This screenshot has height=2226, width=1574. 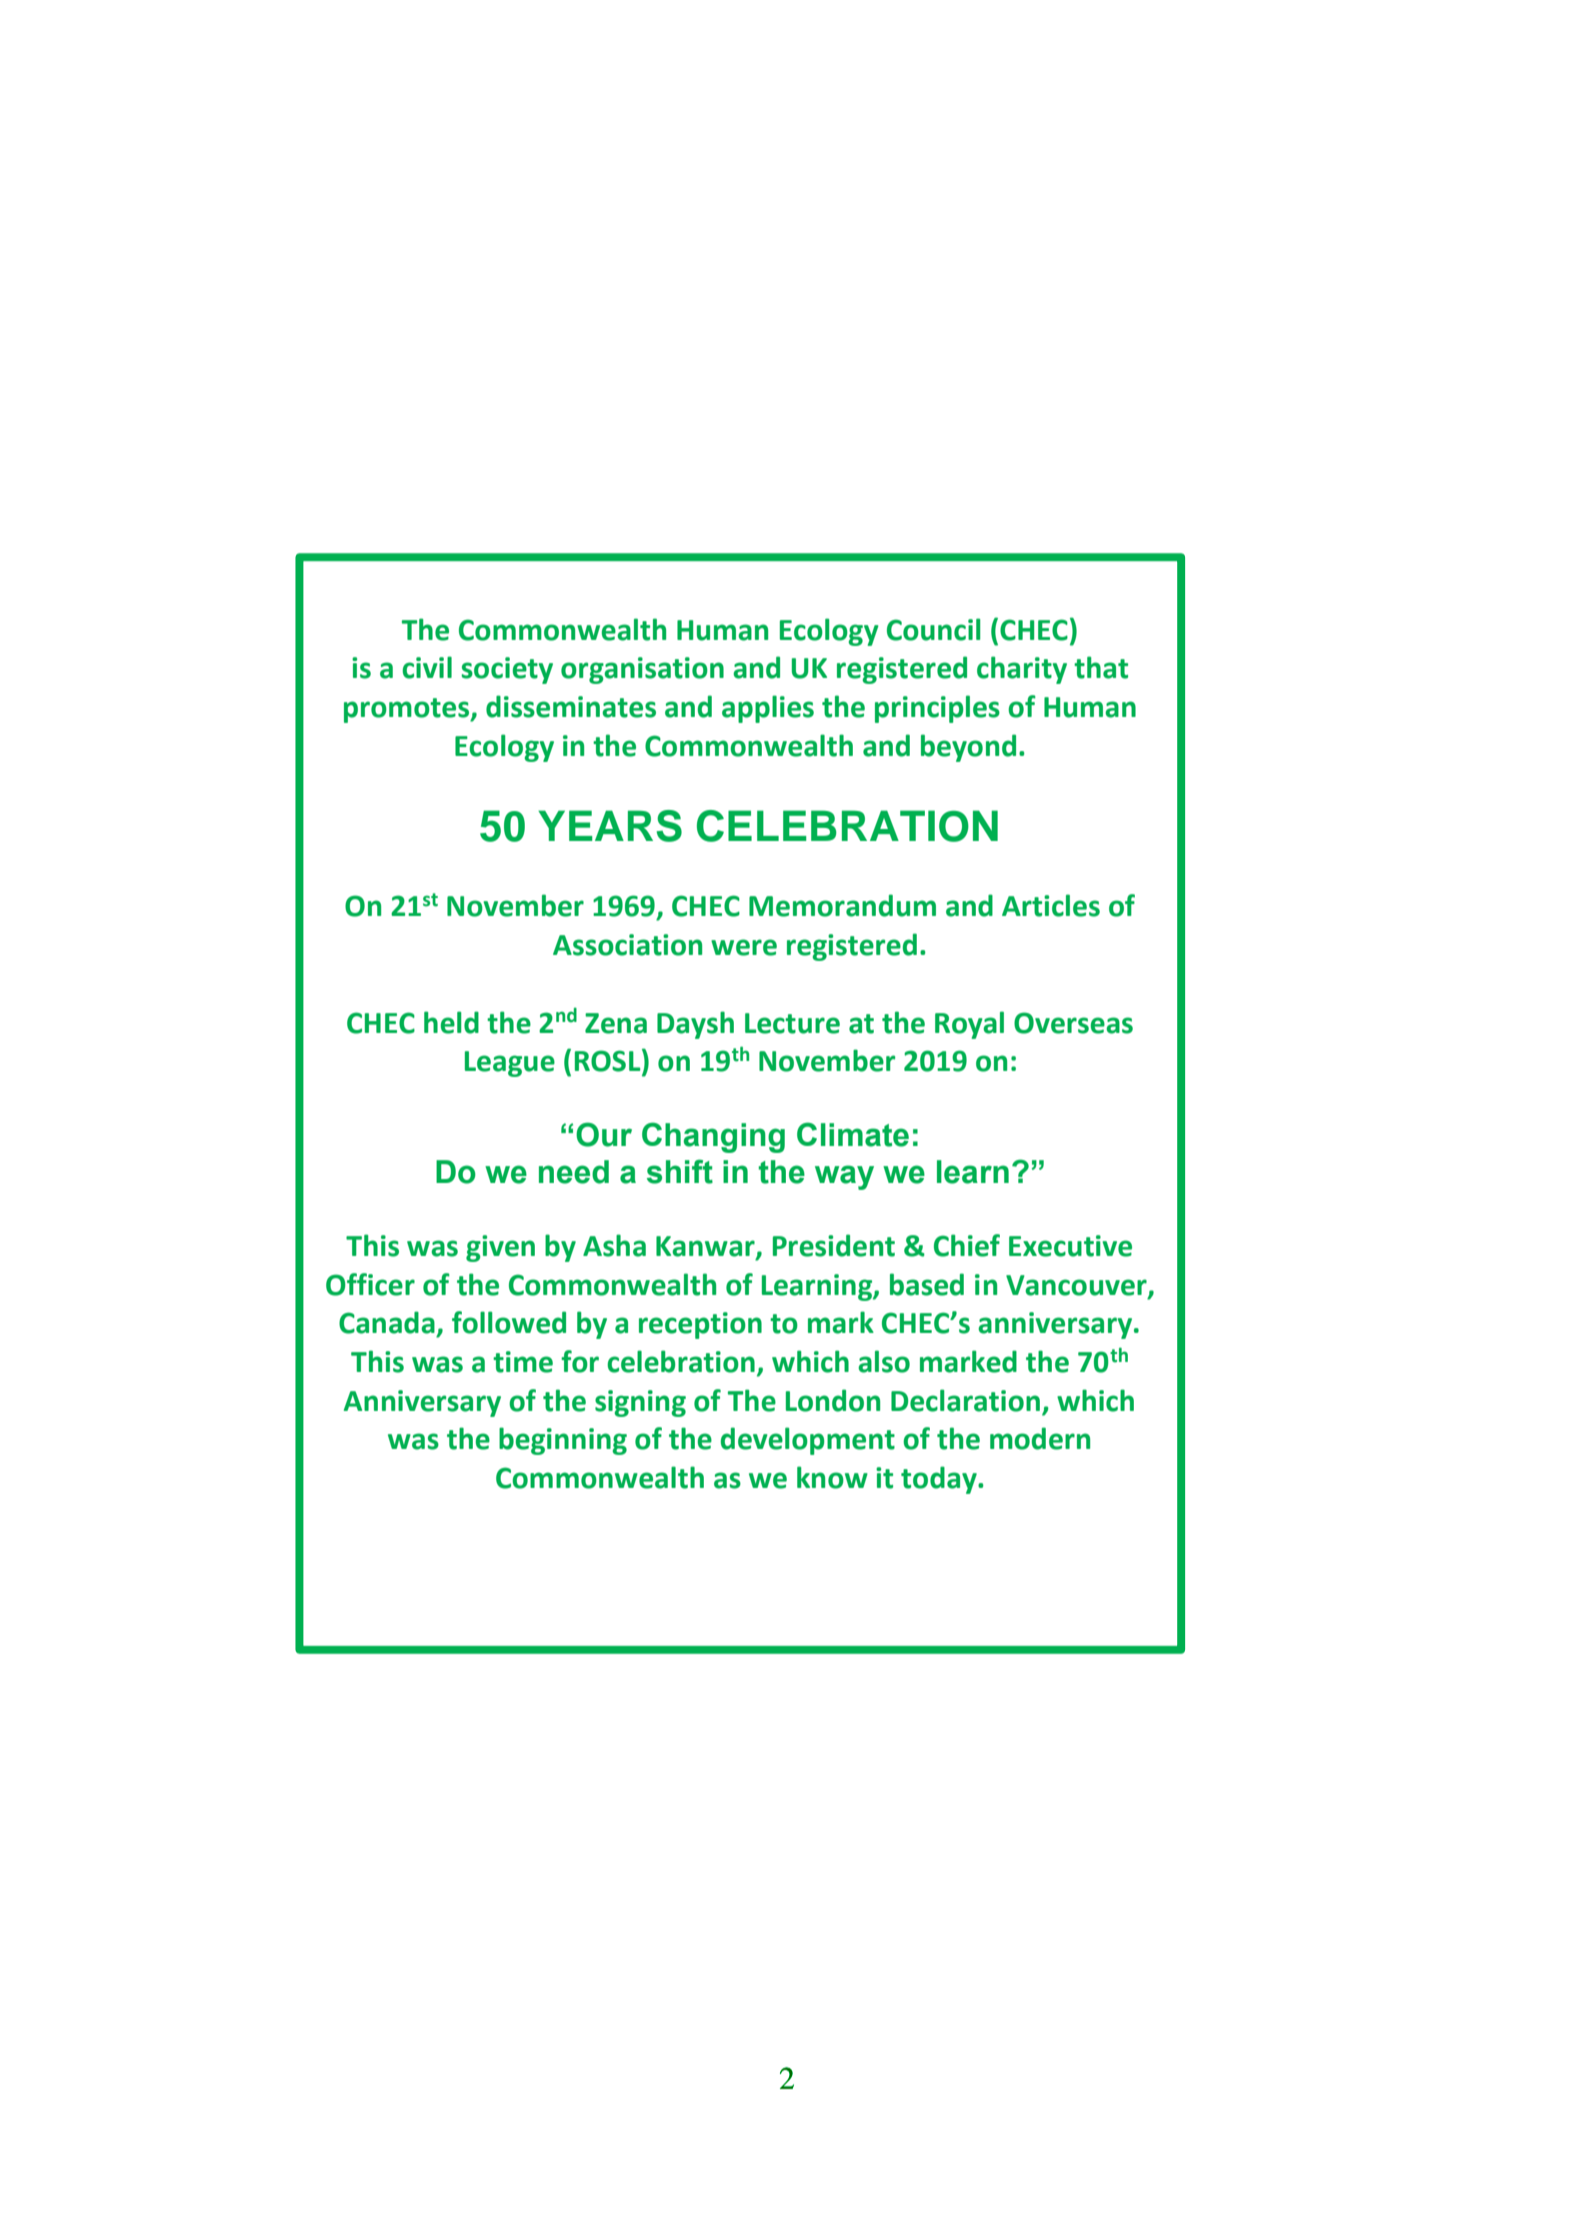 What do you see at coordinates (1051, 905) in the screenshot?
I see `Articles` at bounding box center [1051, 905].
